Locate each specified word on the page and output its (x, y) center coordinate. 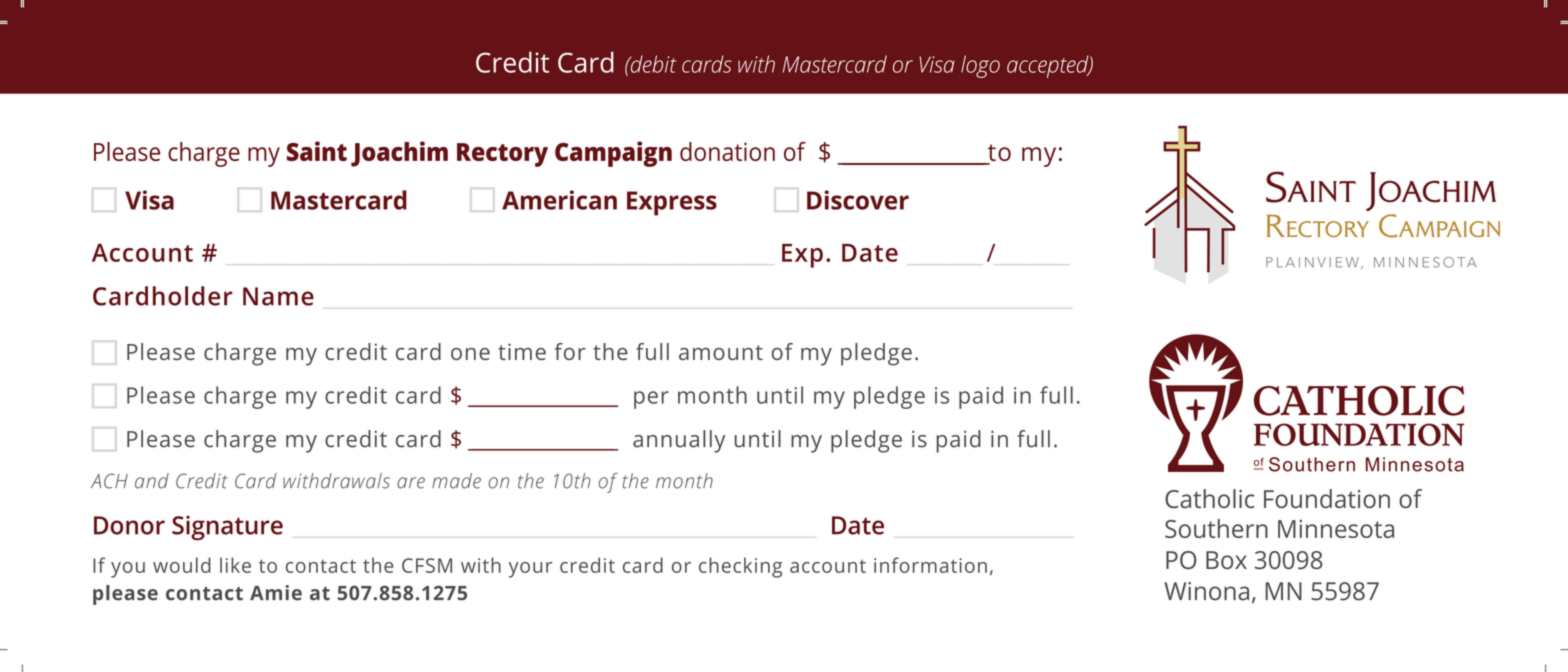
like (235, 565)
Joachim (399, 154)
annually (679, 441)
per (651, 400)
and (152, 481)
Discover (858, 200)
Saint (317, 151)
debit (652, 64)
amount (721, 352)
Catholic (1210, 498)
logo (980, 66)
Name (278, 296)
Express (672, 203)
